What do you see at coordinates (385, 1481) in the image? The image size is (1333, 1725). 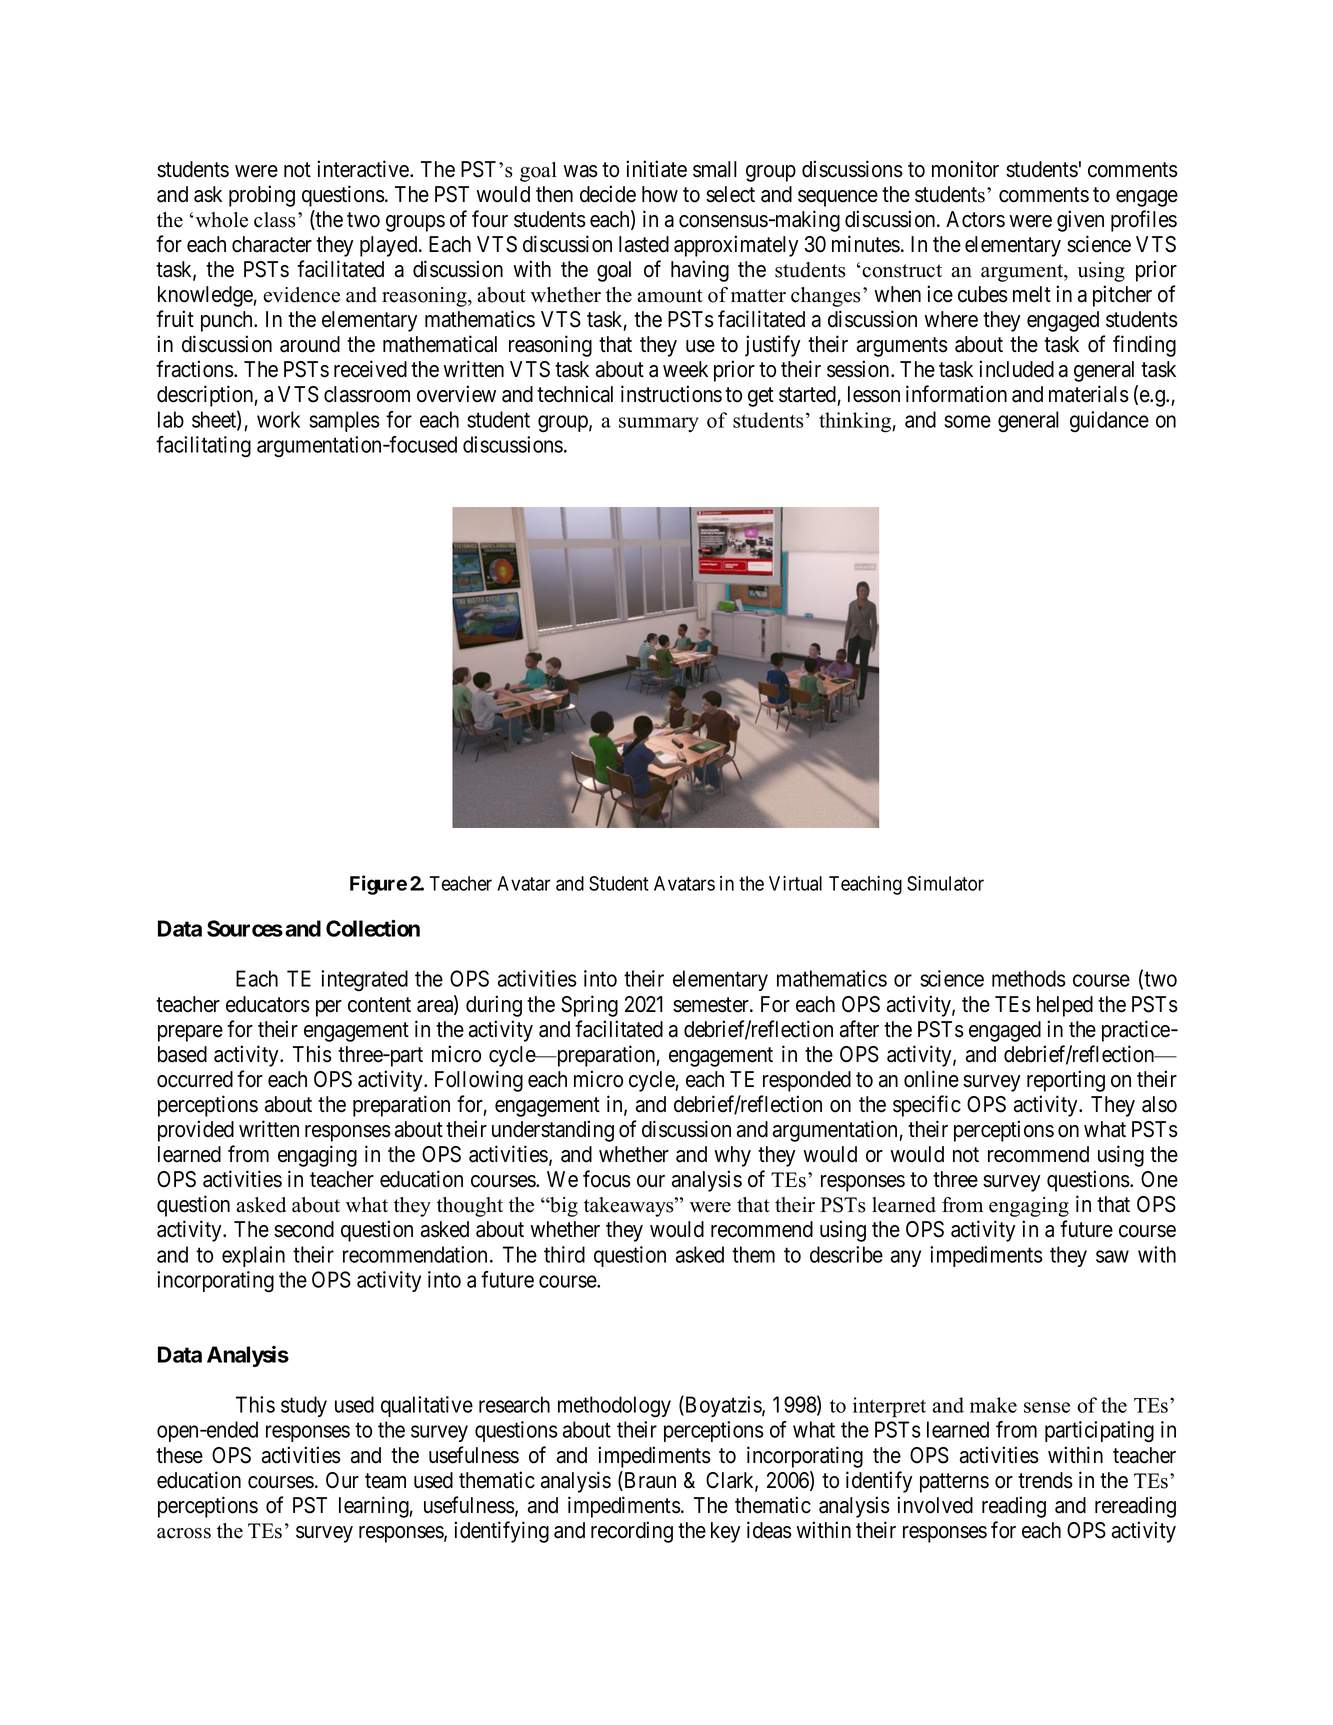 I see `team` at bounding box center [385, 1481].
